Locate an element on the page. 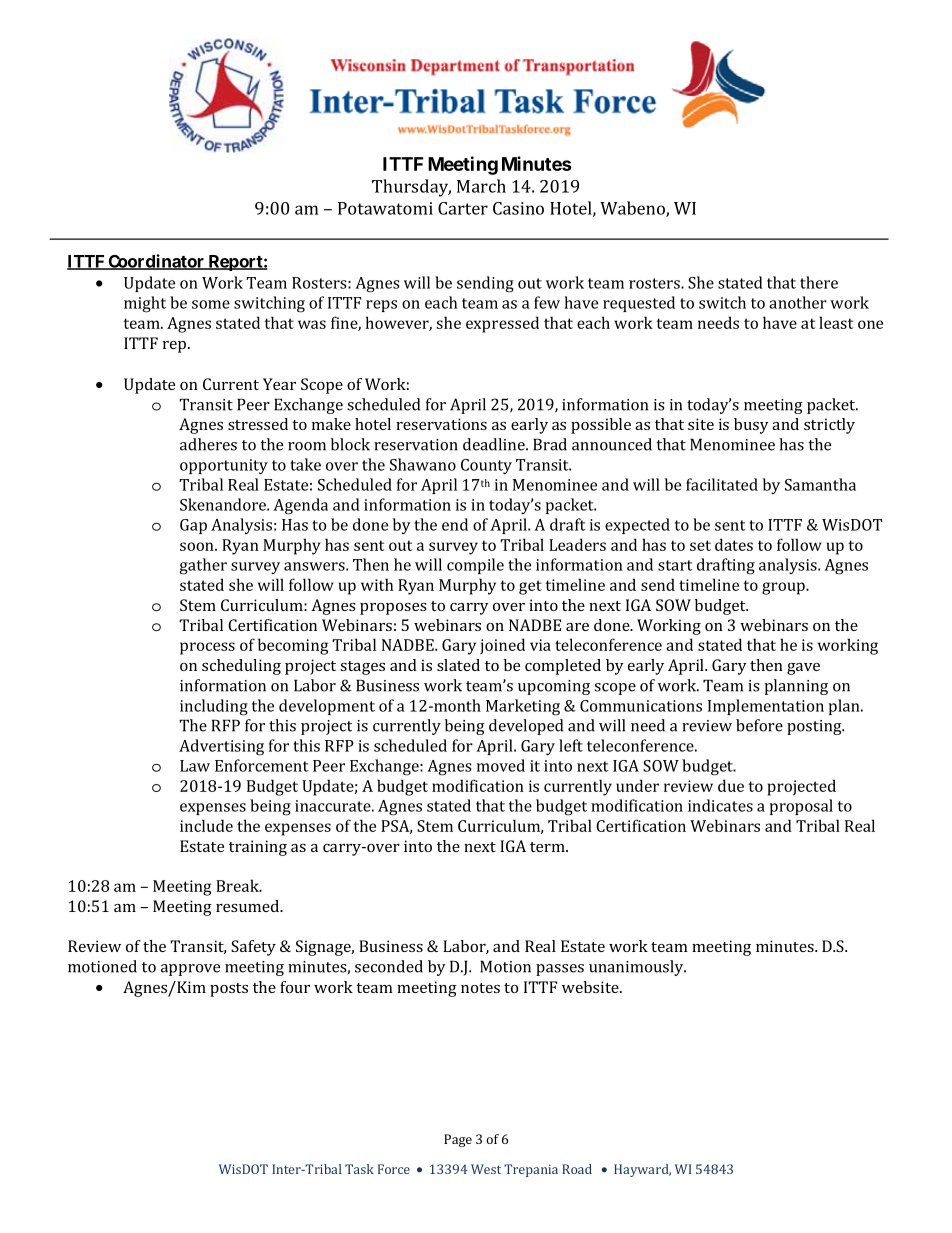  slated is located at coordinates (458, 665).
